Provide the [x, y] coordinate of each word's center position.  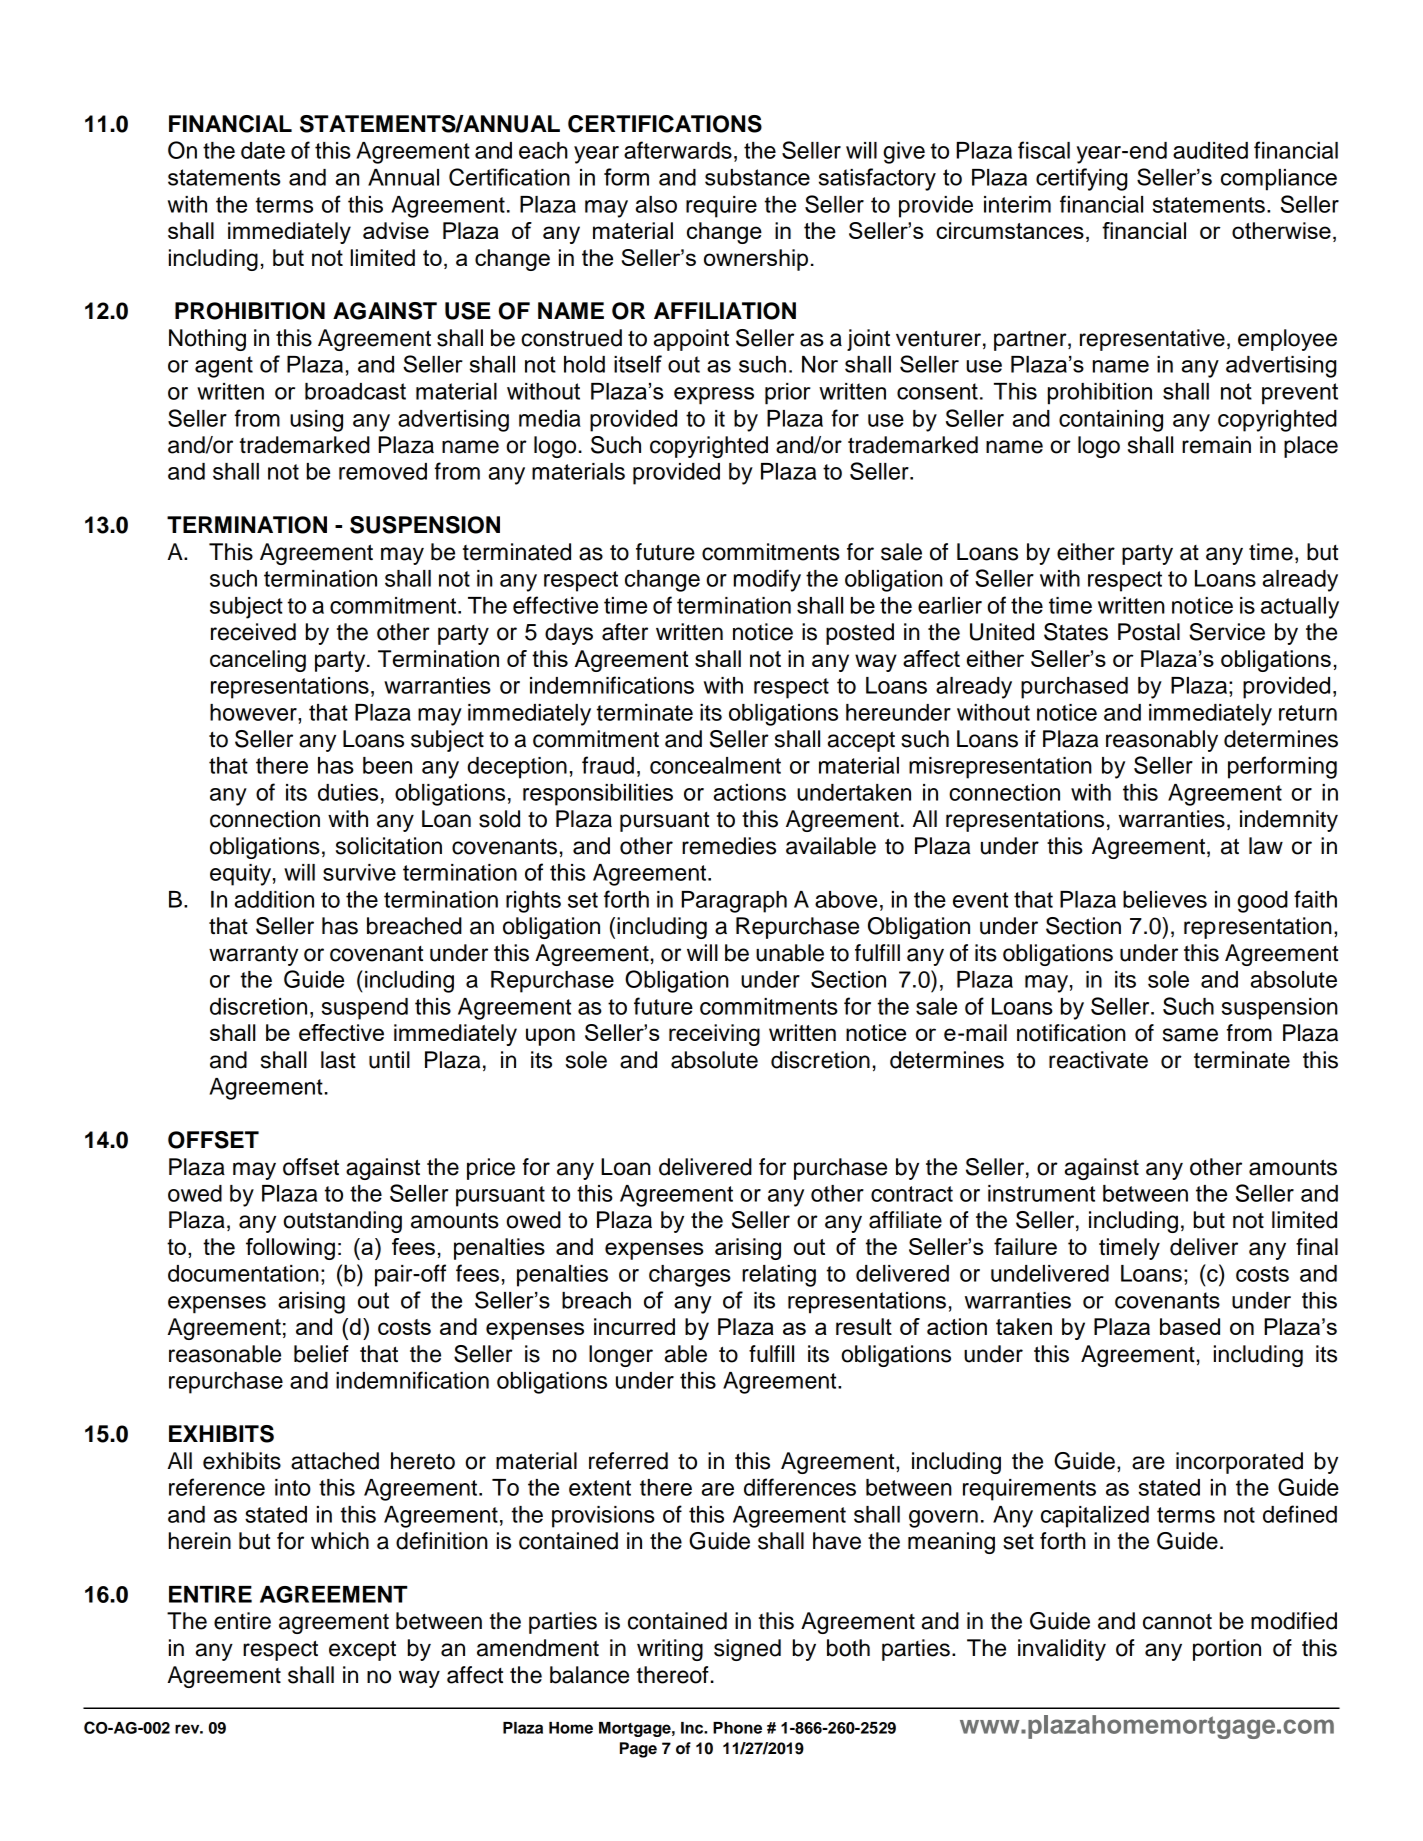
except [362, 1650]
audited [1210, 150]
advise [396, 230]
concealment [715, 765]
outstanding [342, 1222]
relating [779, 1276]
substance [757, 177]
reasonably [1162, 741]
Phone [737, 1728]
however [254, 712]
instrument [1041, 1193]
